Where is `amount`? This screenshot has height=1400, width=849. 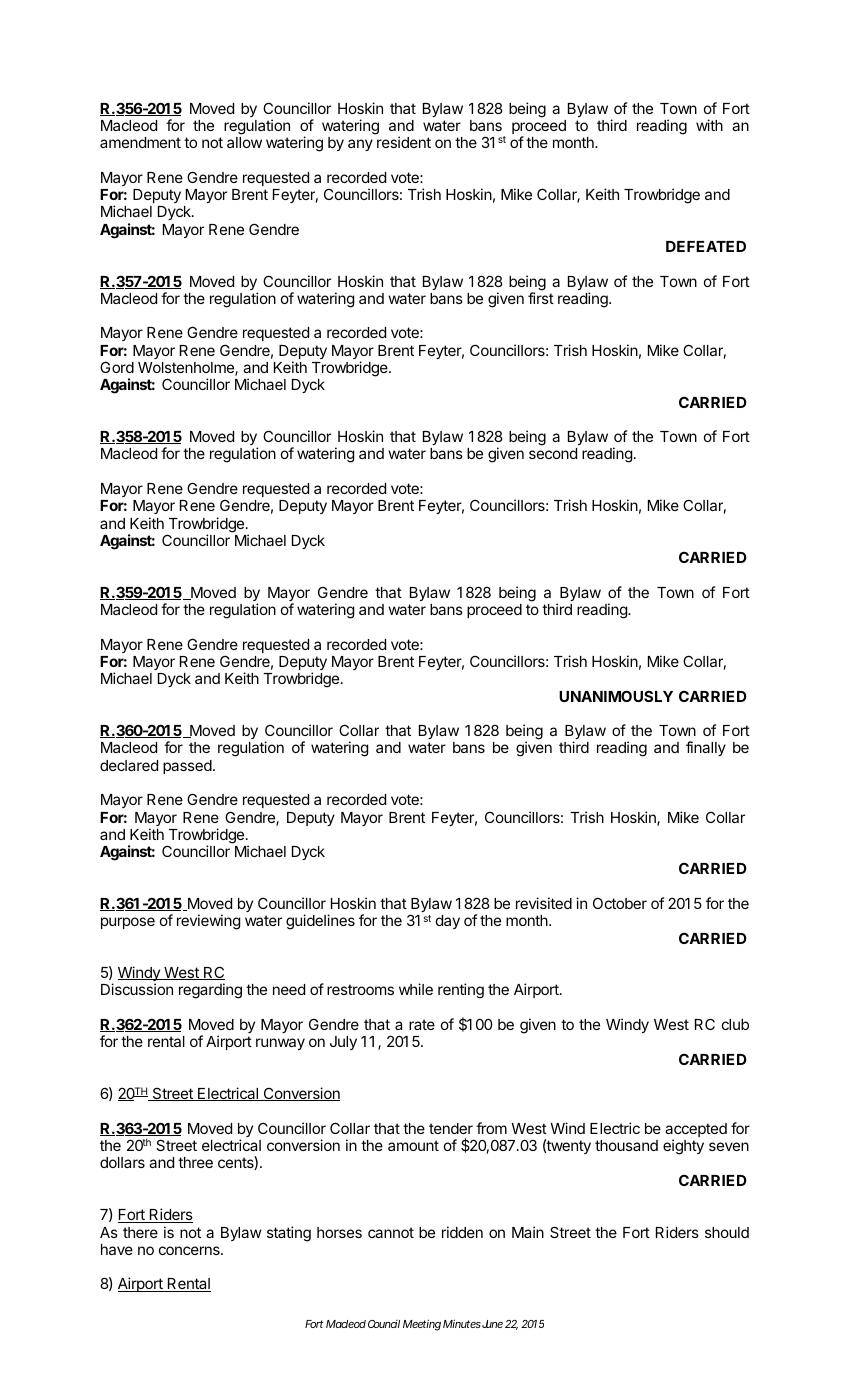
amount is located at coordinates (413, 1145).
